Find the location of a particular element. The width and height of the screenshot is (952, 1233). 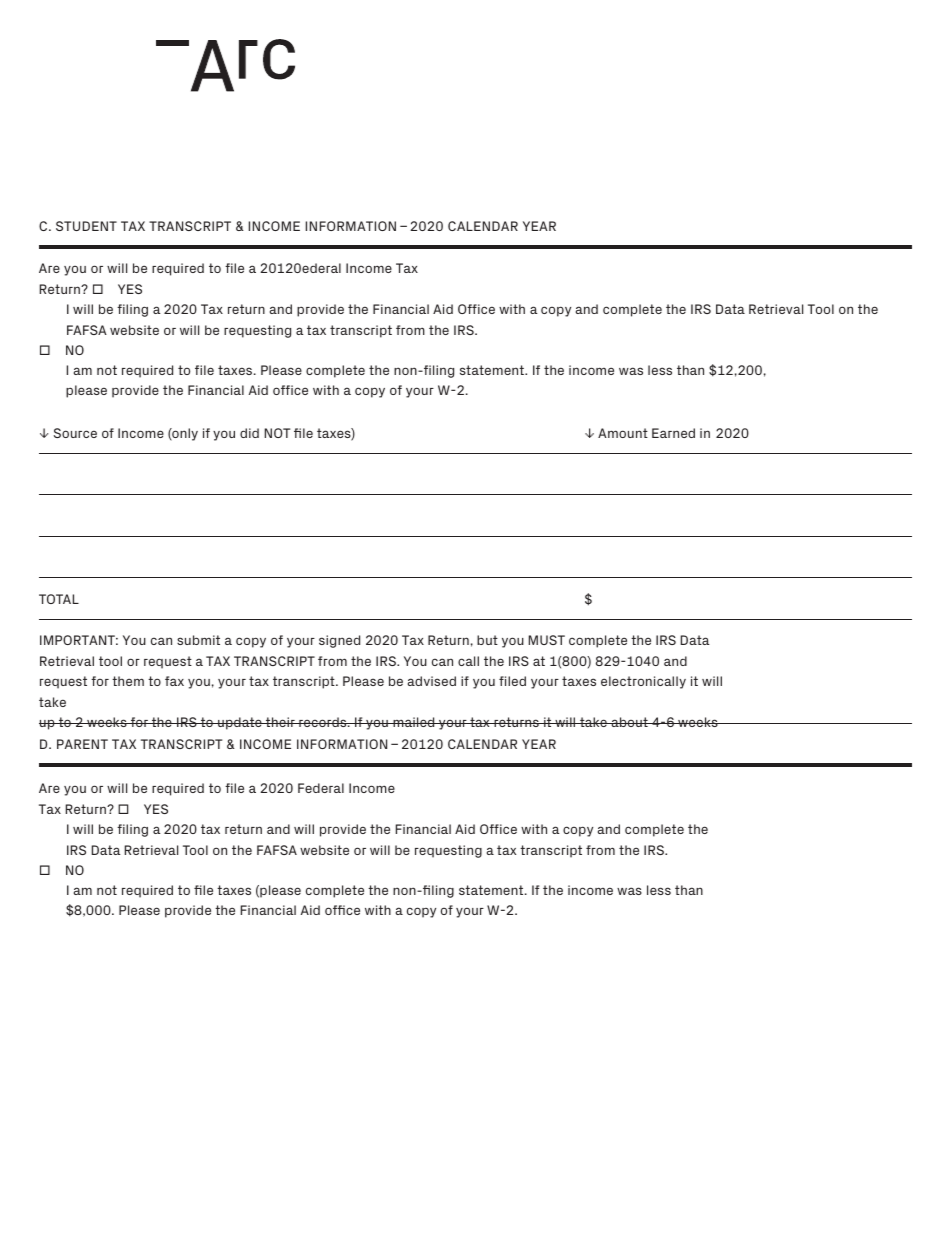

mailed is located at coordinates (414, 722).
